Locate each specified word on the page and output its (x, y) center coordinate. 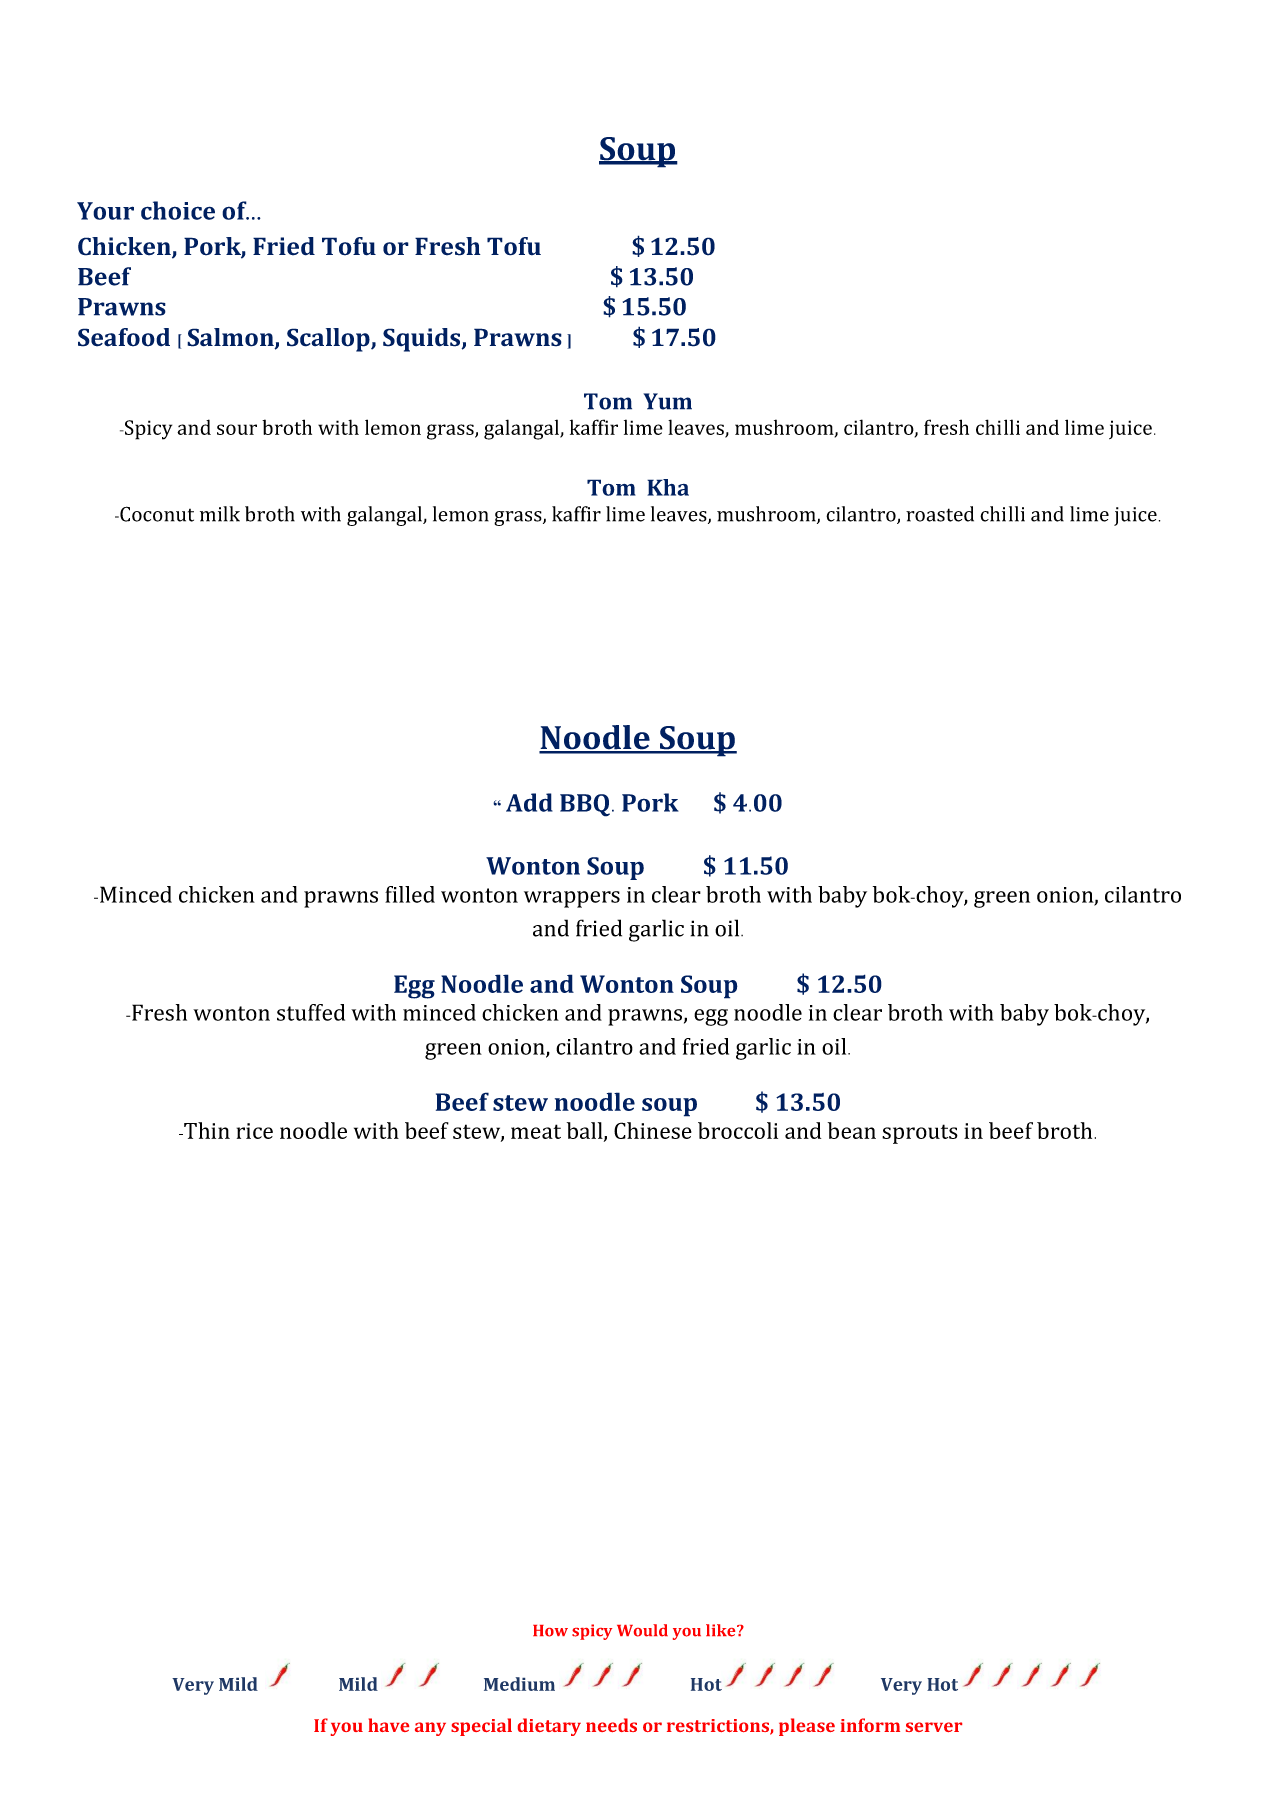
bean (852, 1130)
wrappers (572, 899)
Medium (519, 1684)
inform (870, 1725)
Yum (667, 401)
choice (178, 210)
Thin (206, 1130)
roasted (940, 514)
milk (220, 514)
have (388, 1725)
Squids (423, 340)
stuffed (311, 1012)
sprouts (920, 1134)
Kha (668, 487)
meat (536, 1131)
